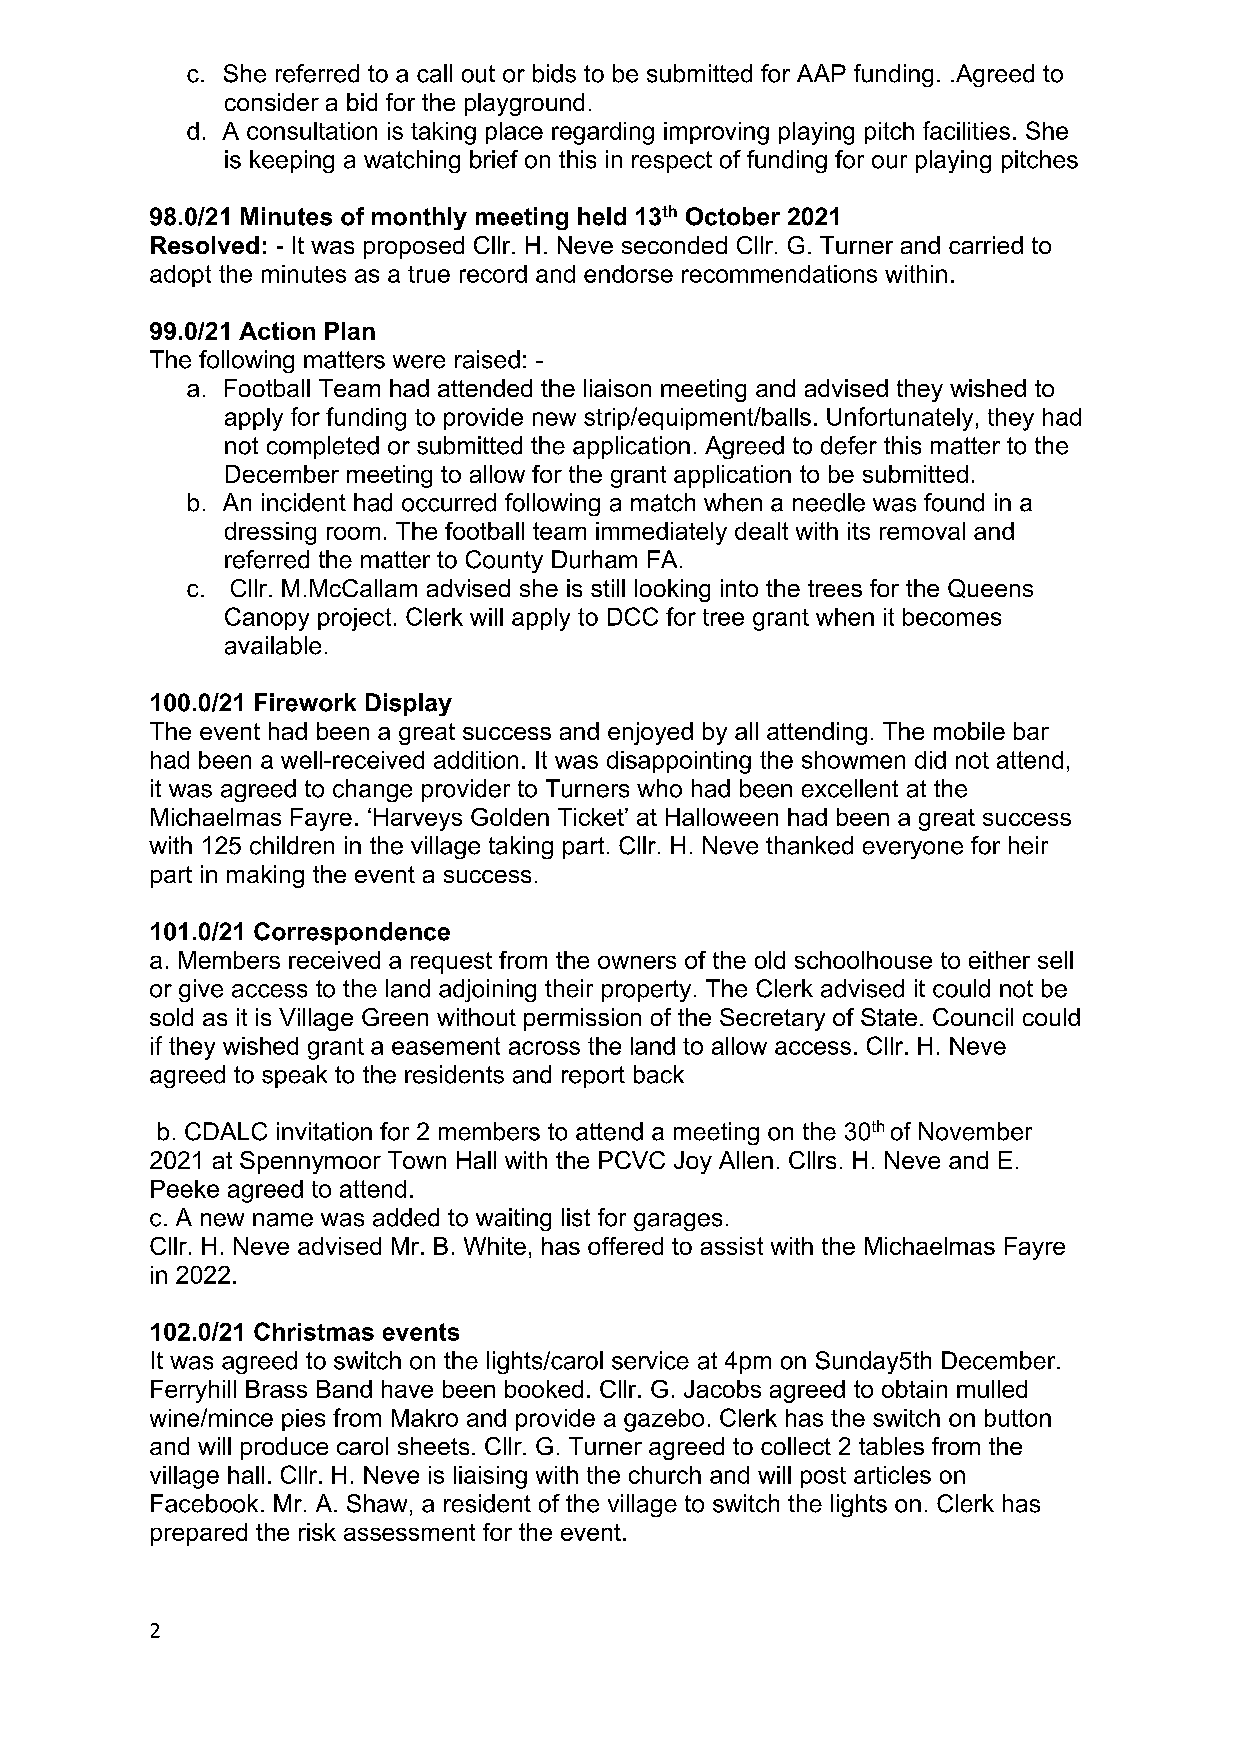 The width and height of the screenshot is (1234, 1745). I want to click on regarding, so click(603, 133).
